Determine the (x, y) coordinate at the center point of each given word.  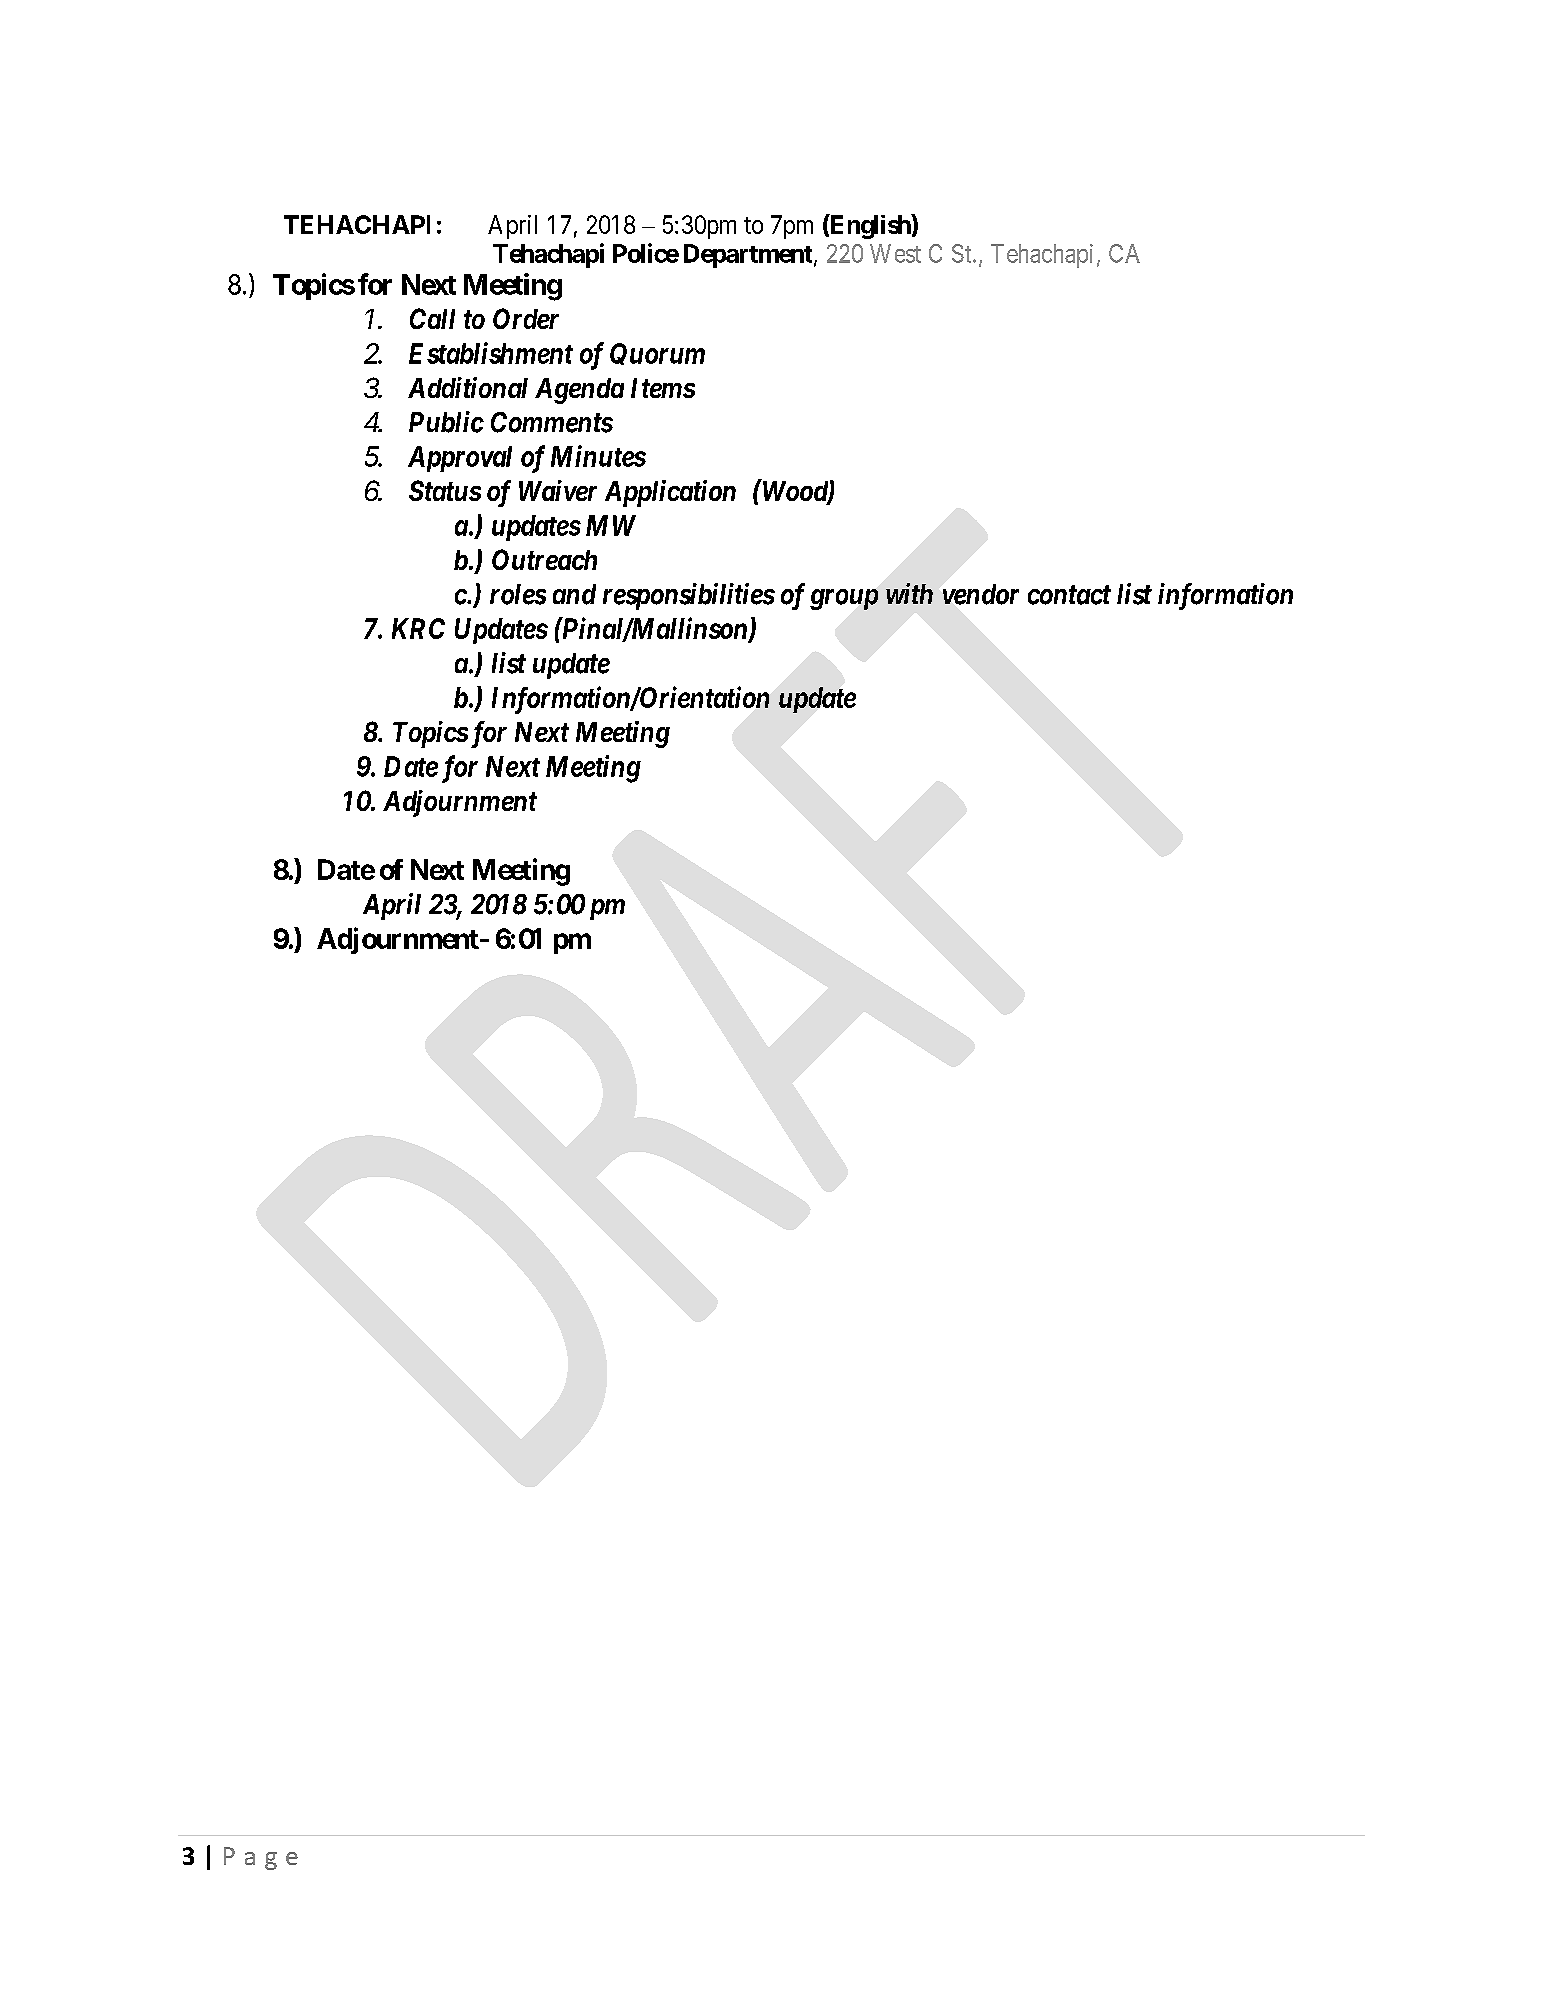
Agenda (579, 391)
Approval (460, 459)
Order (526, 318)
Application (670, 493)
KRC (418, 628)
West (895, 253)
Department (749, 256)
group (844, 599)
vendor (981, 594)
